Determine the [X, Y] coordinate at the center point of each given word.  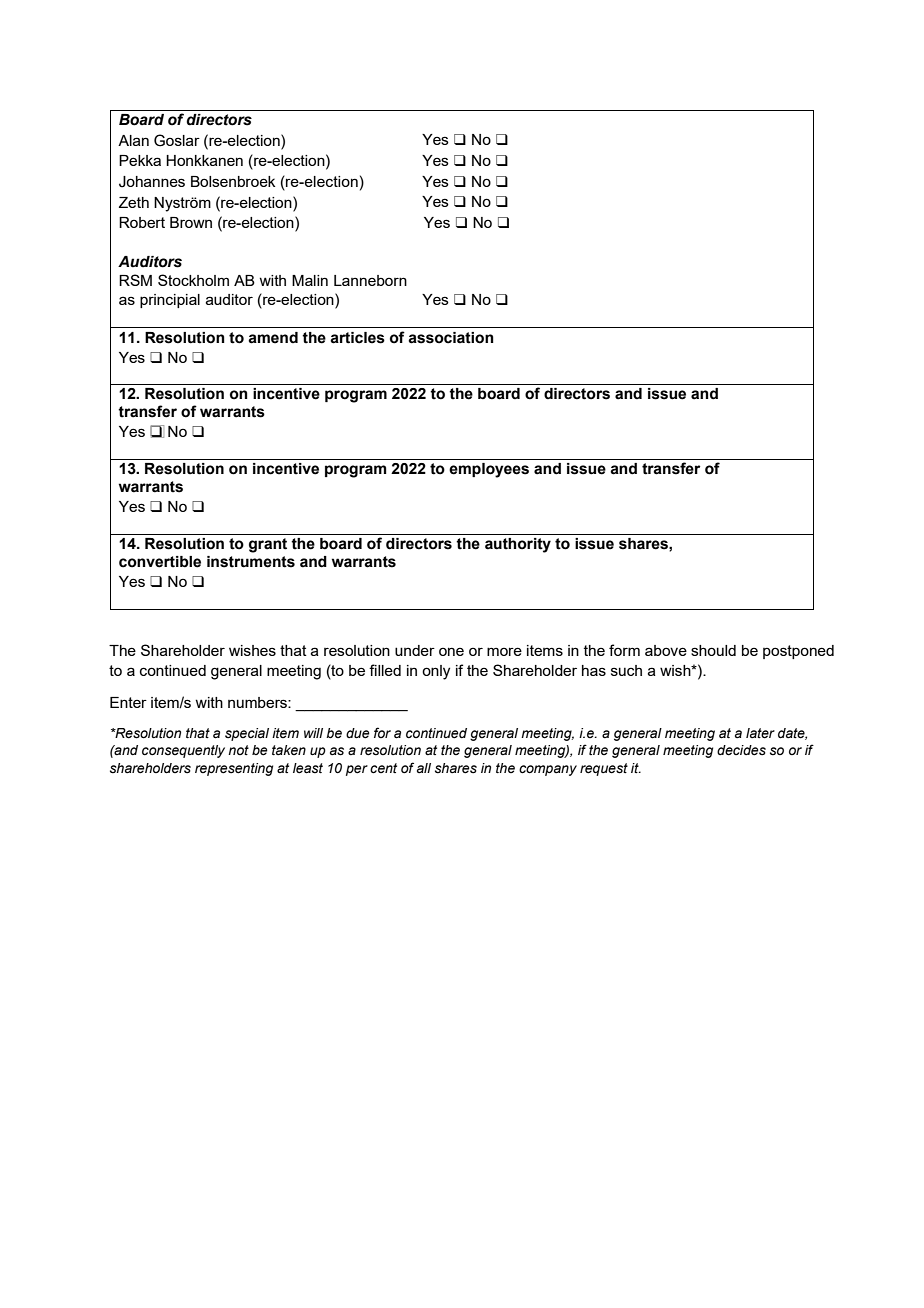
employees [489, 470]
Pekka [140, 160]
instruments [251, 562]
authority [518, 545]
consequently [183, 751]
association [451, 338]
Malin [310, 280]
